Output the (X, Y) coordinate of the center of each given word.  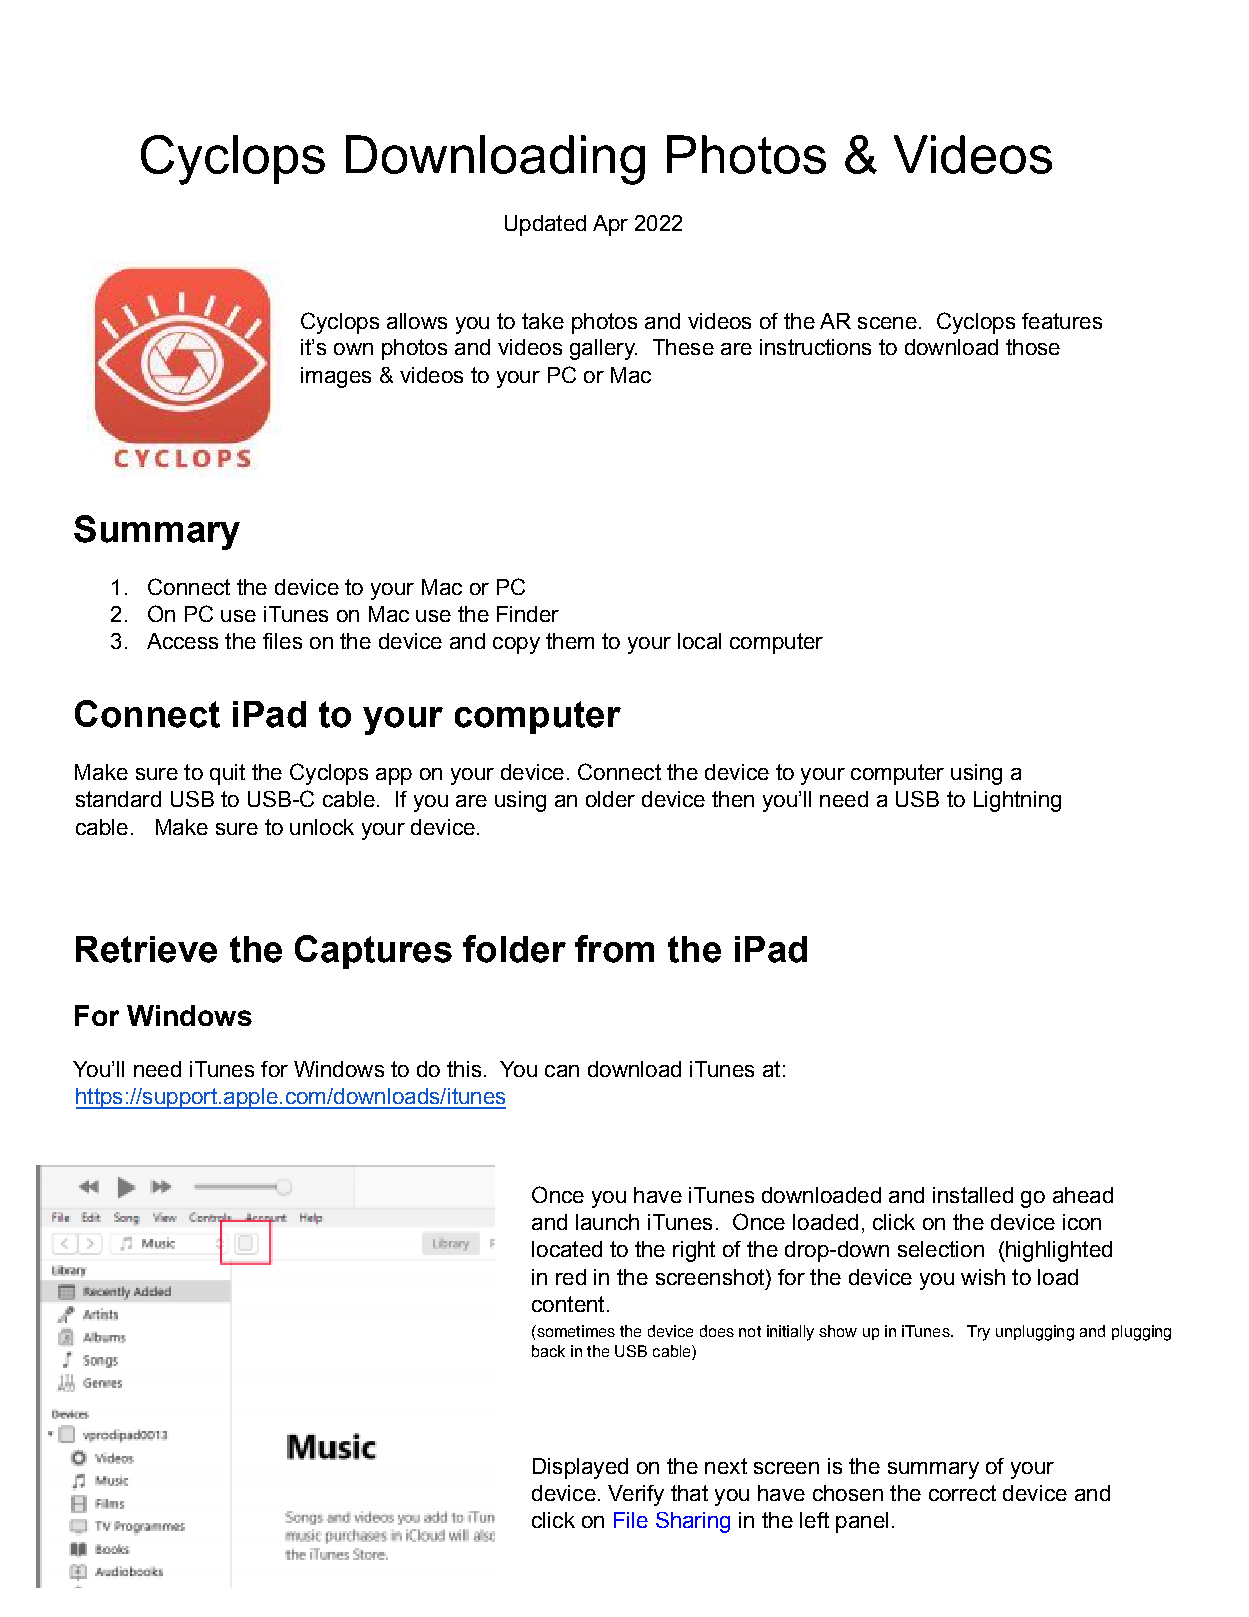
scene (887, 323)
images (336, 377)
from (614, 949)
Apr (610, 225)
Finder (528, 614)
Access (182, 641)
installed (973, 1195)
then (733, 799)
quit (227, 774)
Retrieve (146, 949)
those (1033, 347)
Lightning (1017, 801)
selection (941, 1249)
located (567, 1249)
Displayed (580, 1468)
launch (607, 1222)
